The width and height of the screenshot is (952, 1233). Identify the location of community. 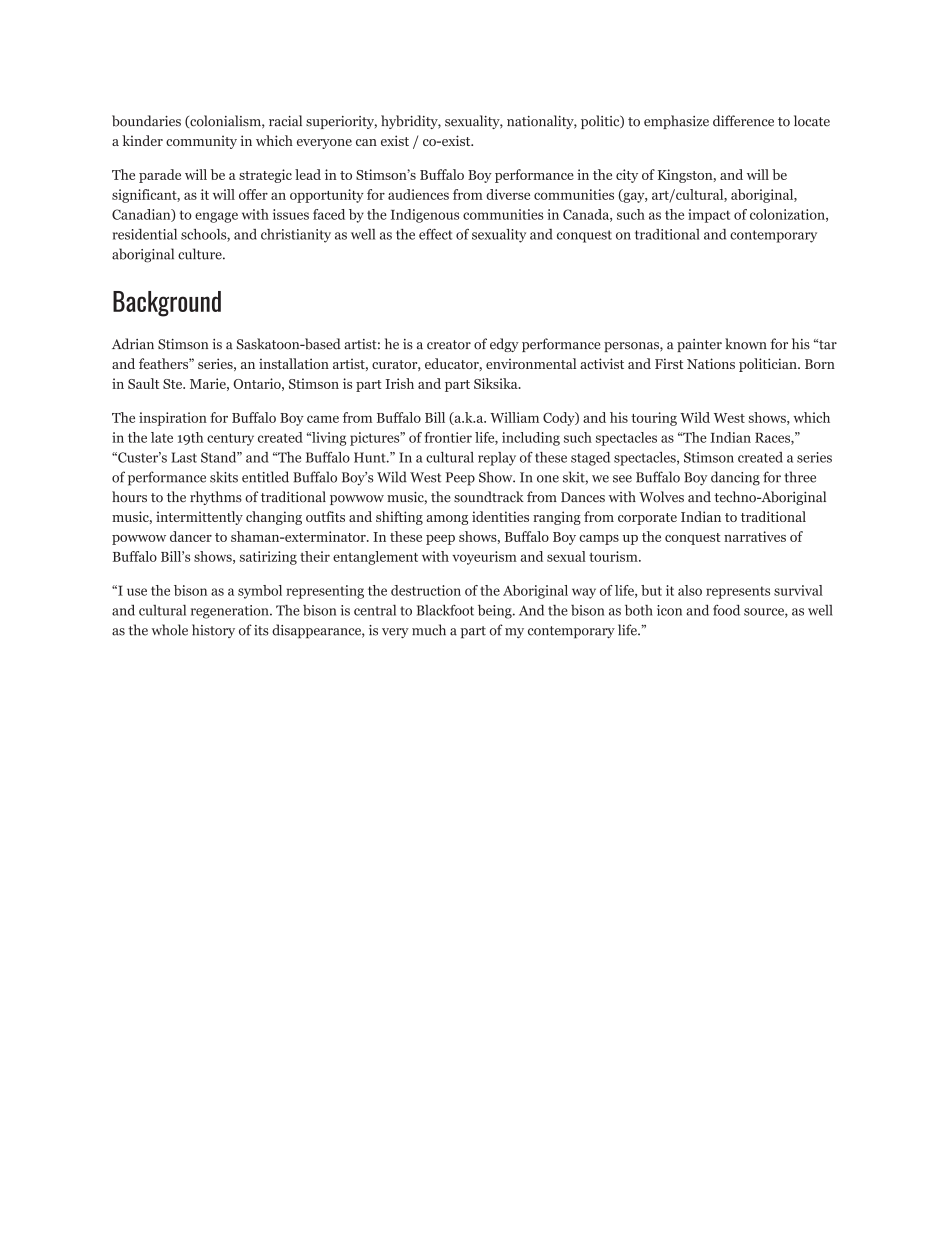
(201, 142).
